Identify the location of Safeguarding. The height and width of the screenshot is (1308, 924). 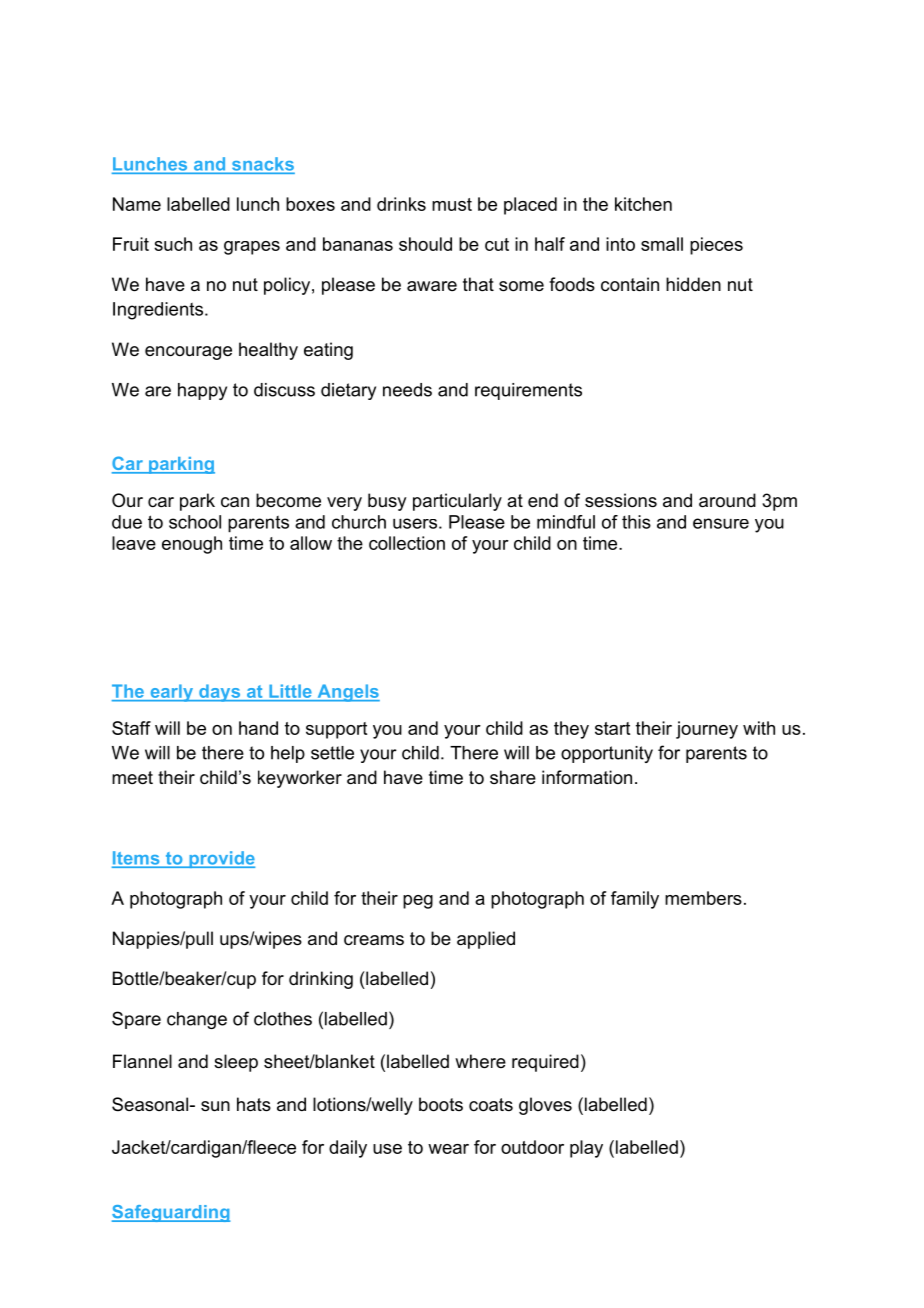
(171, 1213).
